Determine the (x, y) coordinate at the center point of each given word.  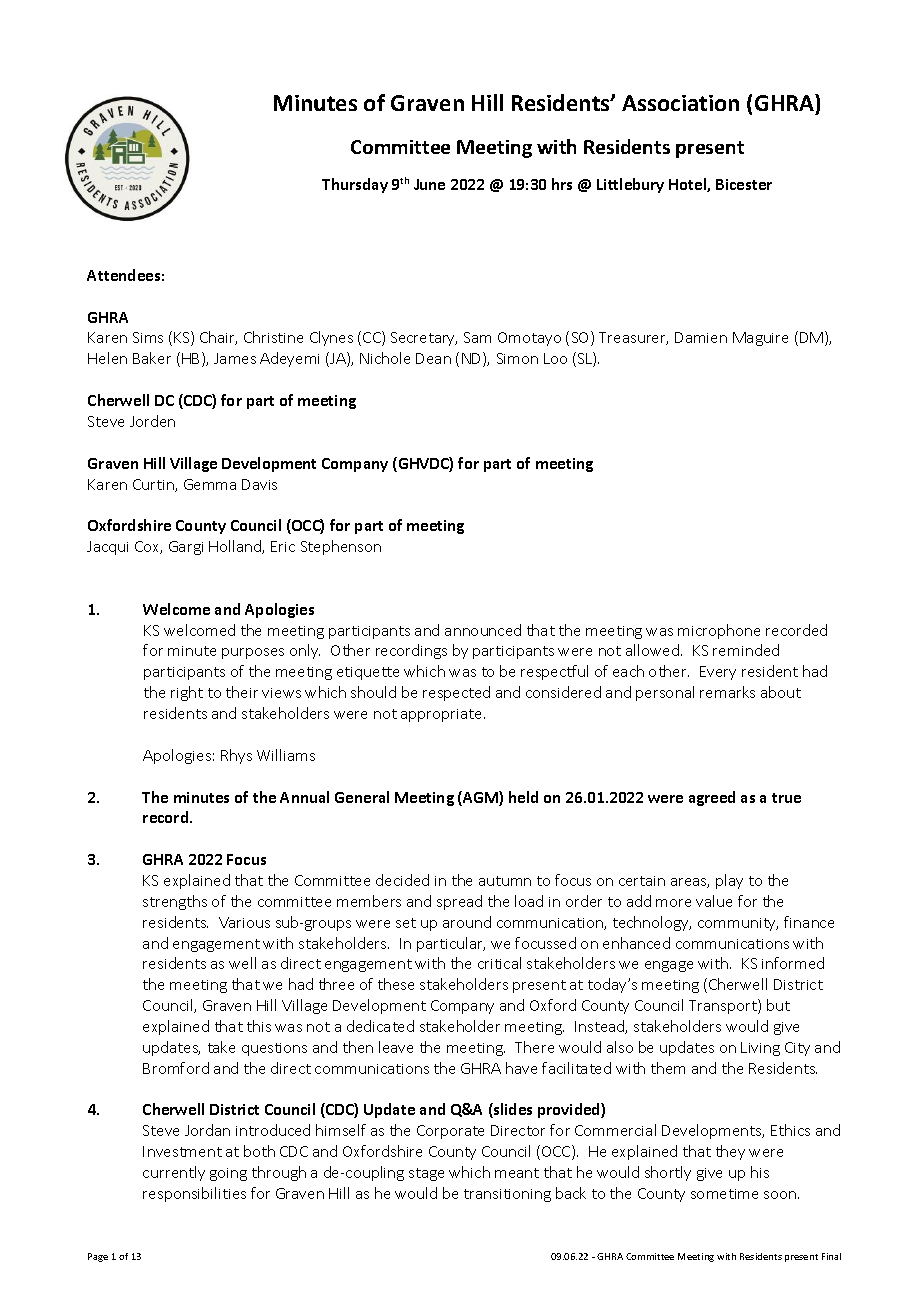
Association (680, 103)
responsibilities (194, 1194)
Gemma (210, 484)
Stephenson (341, 547)
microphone (719, 631)
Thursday (355, 185)
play (729, 881)
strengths (175, 902)
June (429, 184)
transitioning (507, 1195)
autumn (505, 881)
